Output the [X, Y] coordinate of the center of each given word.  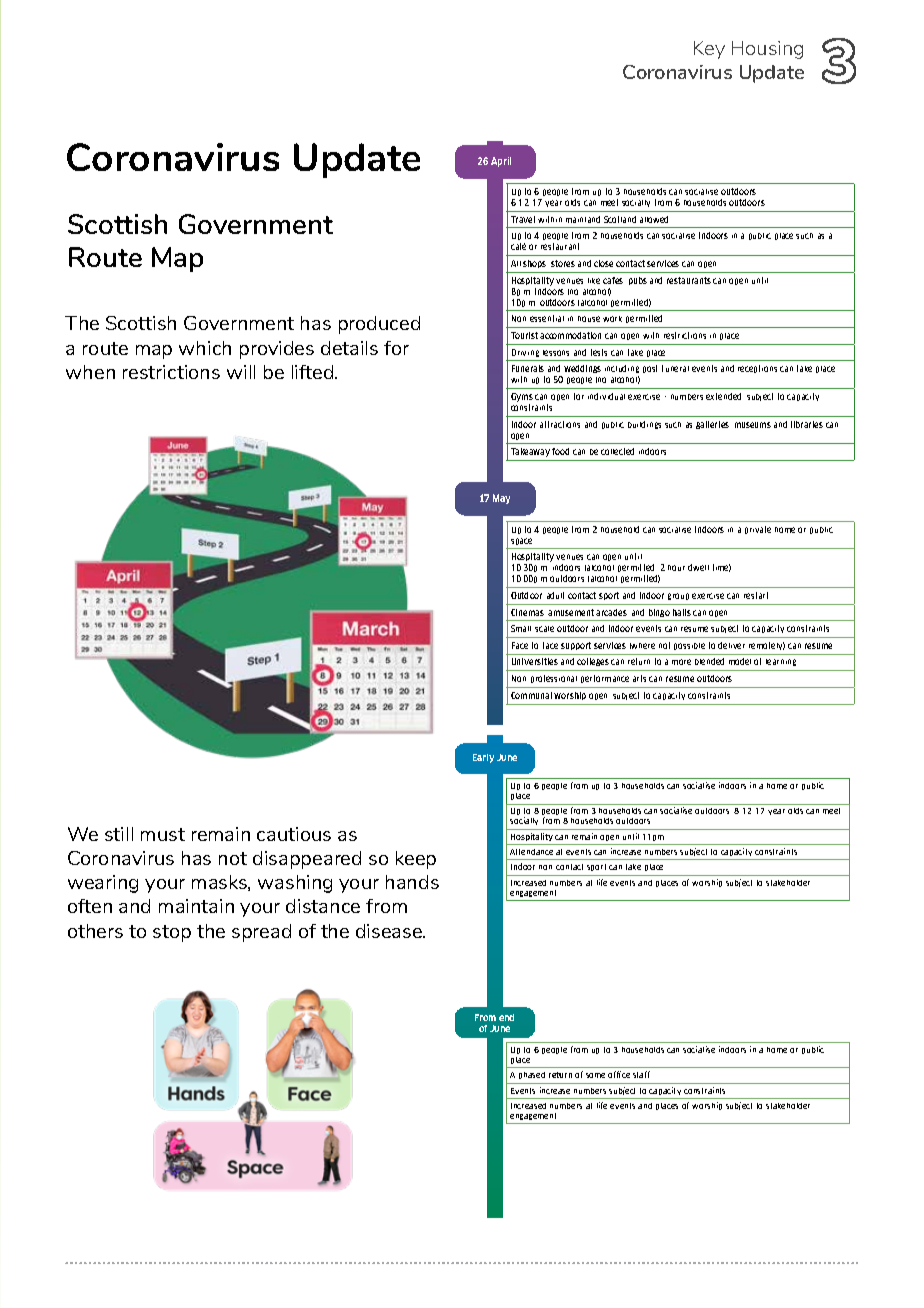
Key [709, 50]
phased [532, 1075]
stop [172, 933]
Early [483, 758]
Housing [767, 50]
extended [723, 396]
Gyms [522, 397]
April [501, 162]
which [205, 348]
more [681, 662]
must [163, 834]
